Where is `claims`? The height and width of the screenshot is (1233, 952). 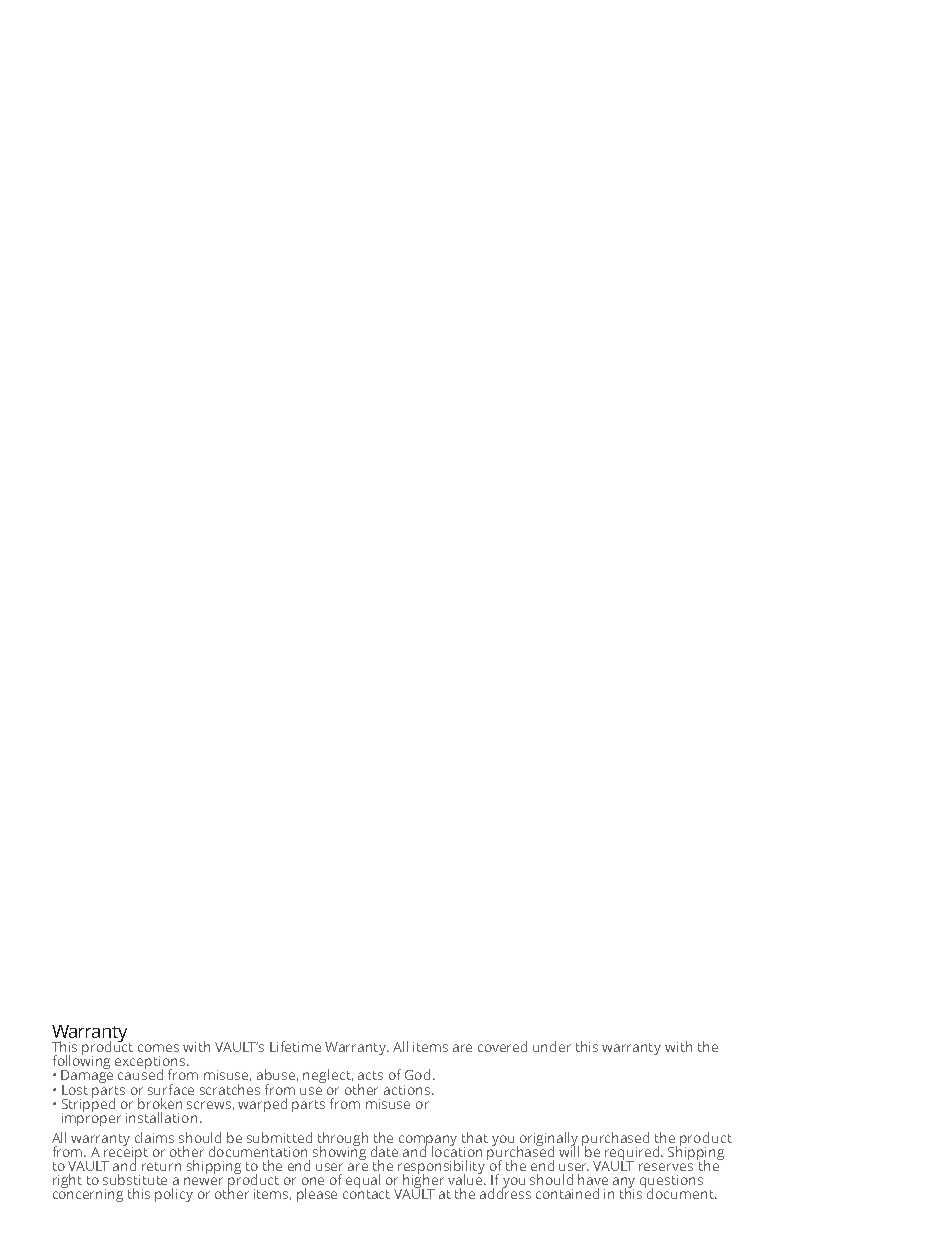
claims is located at coordinates (154, 1137).
